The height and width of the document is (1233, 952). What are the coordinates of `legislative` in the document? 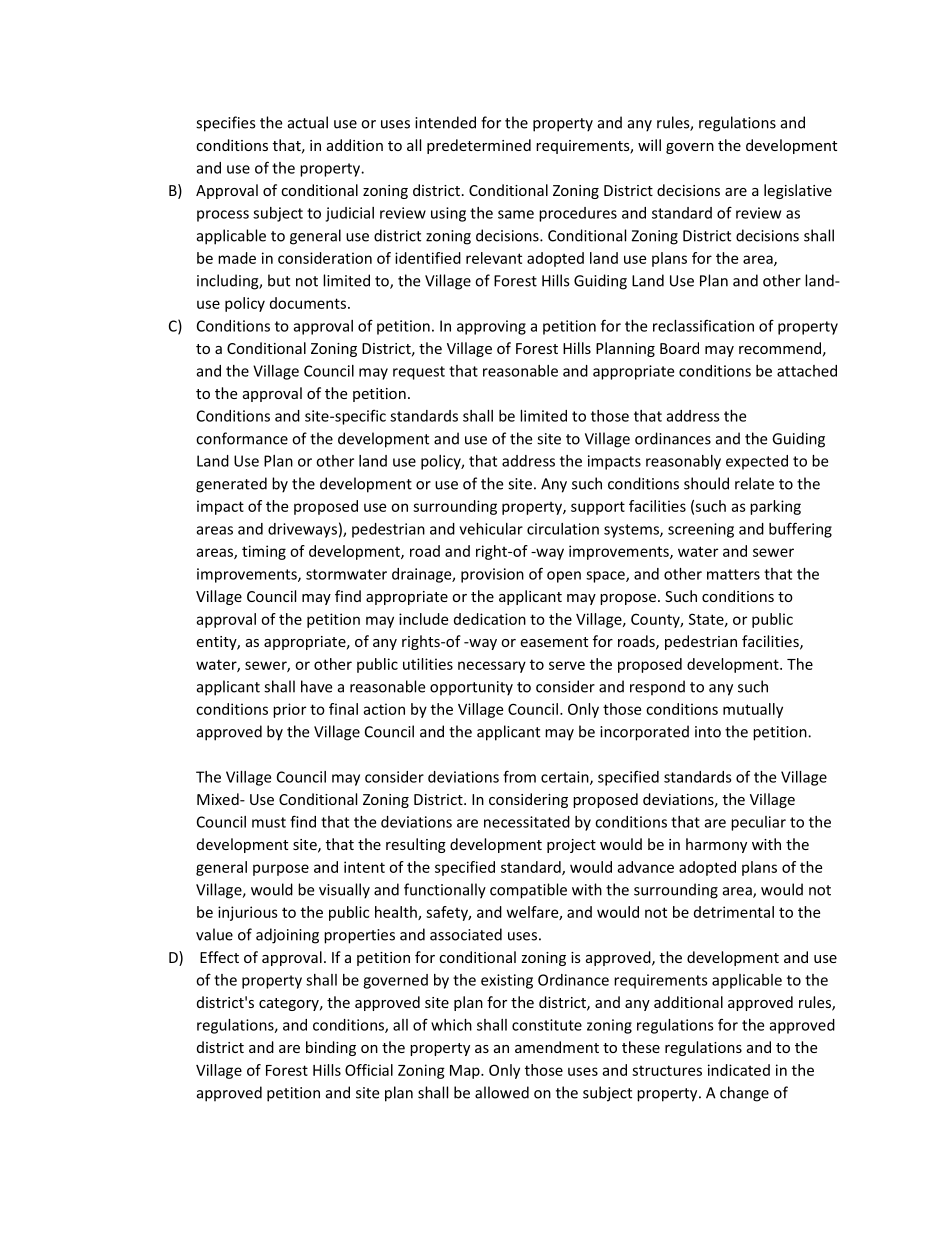 It's located at (798, 191).
